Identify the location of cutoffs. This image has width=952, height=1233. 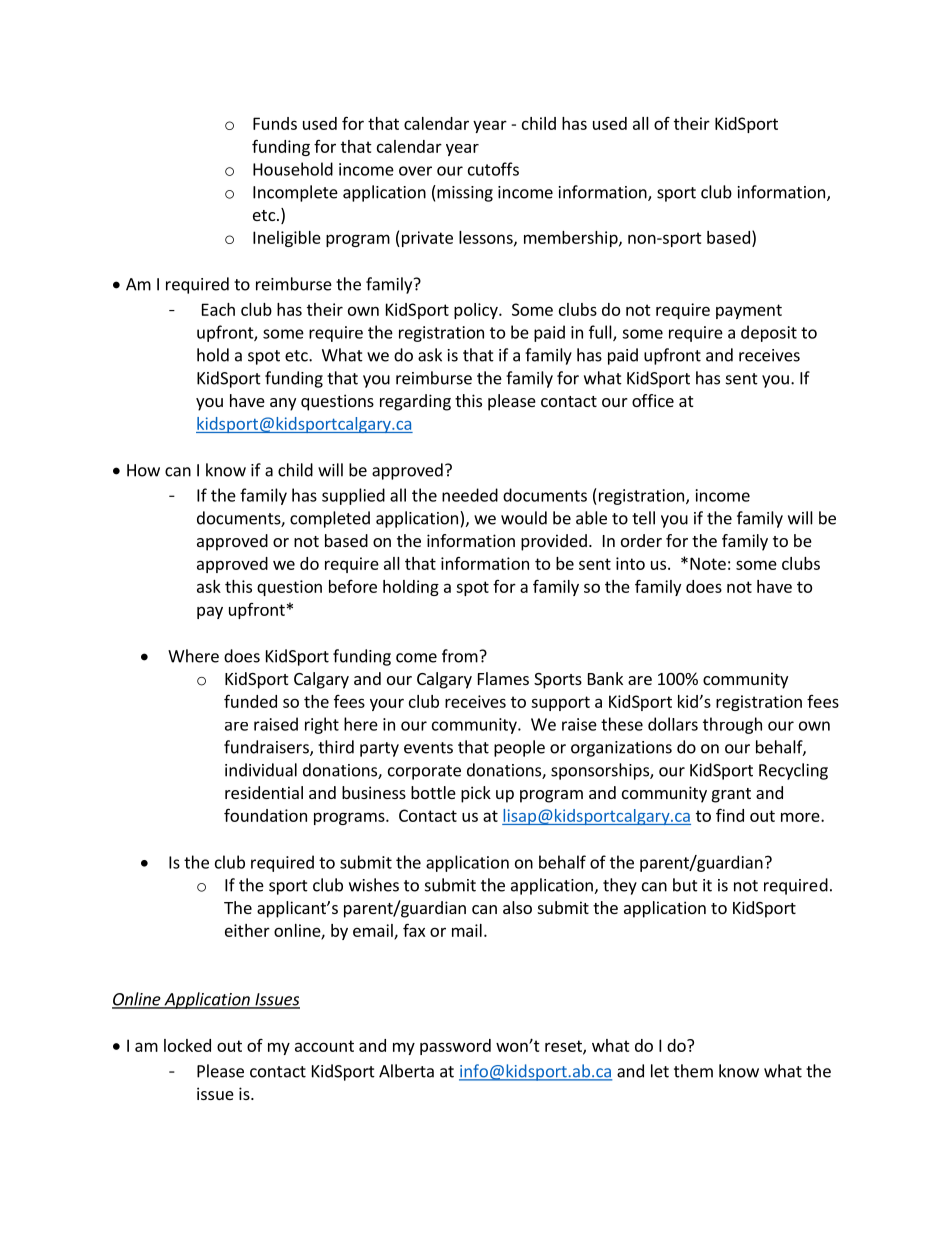
(493, 169).
